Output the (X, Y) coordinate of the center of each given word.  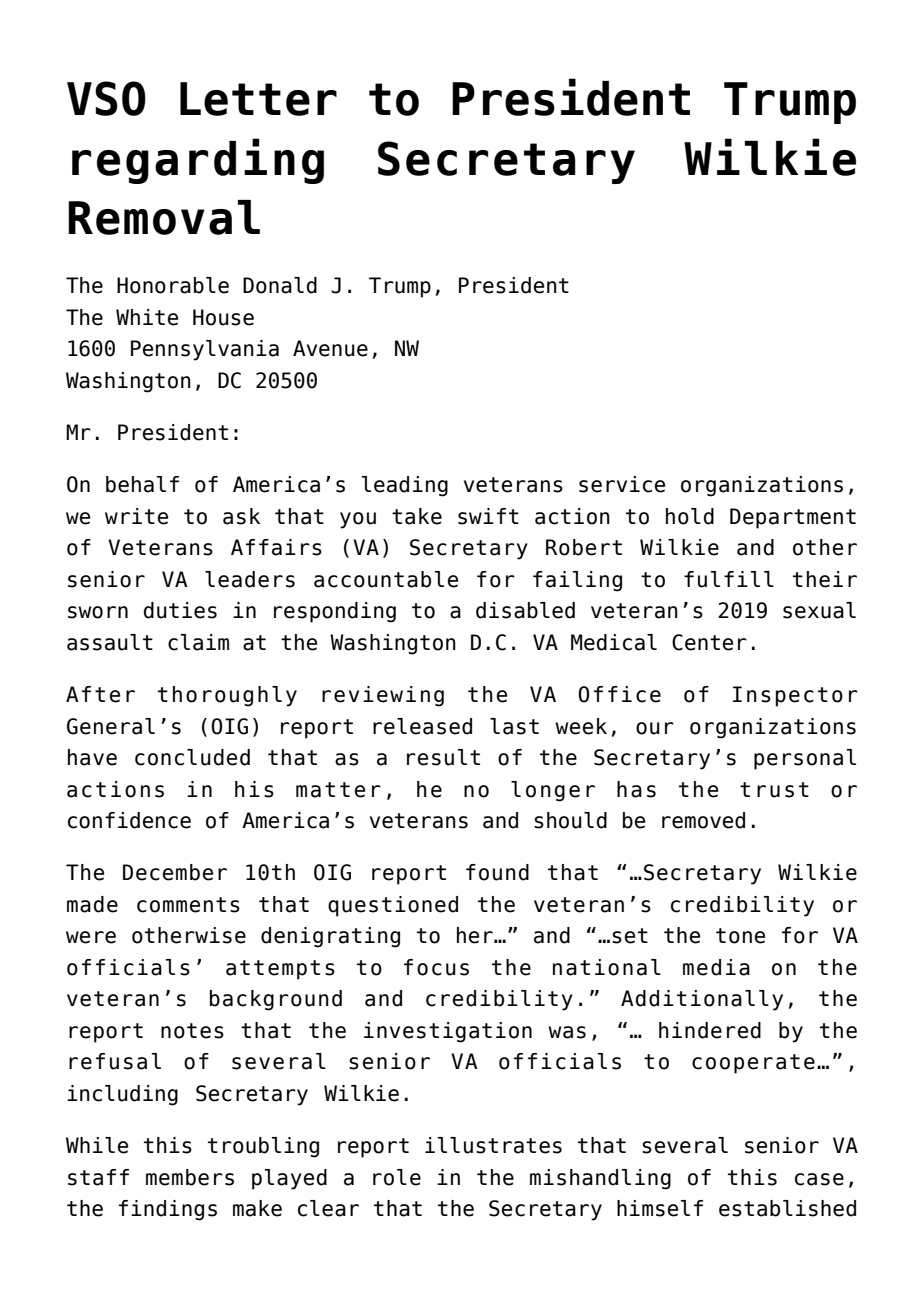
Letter (258, 99)
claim (198, 642)
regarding (198, 161)
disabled (525, 610)
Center (709, 642)
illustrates (493, 1145)
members (190, 1177)
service (622, 484)
